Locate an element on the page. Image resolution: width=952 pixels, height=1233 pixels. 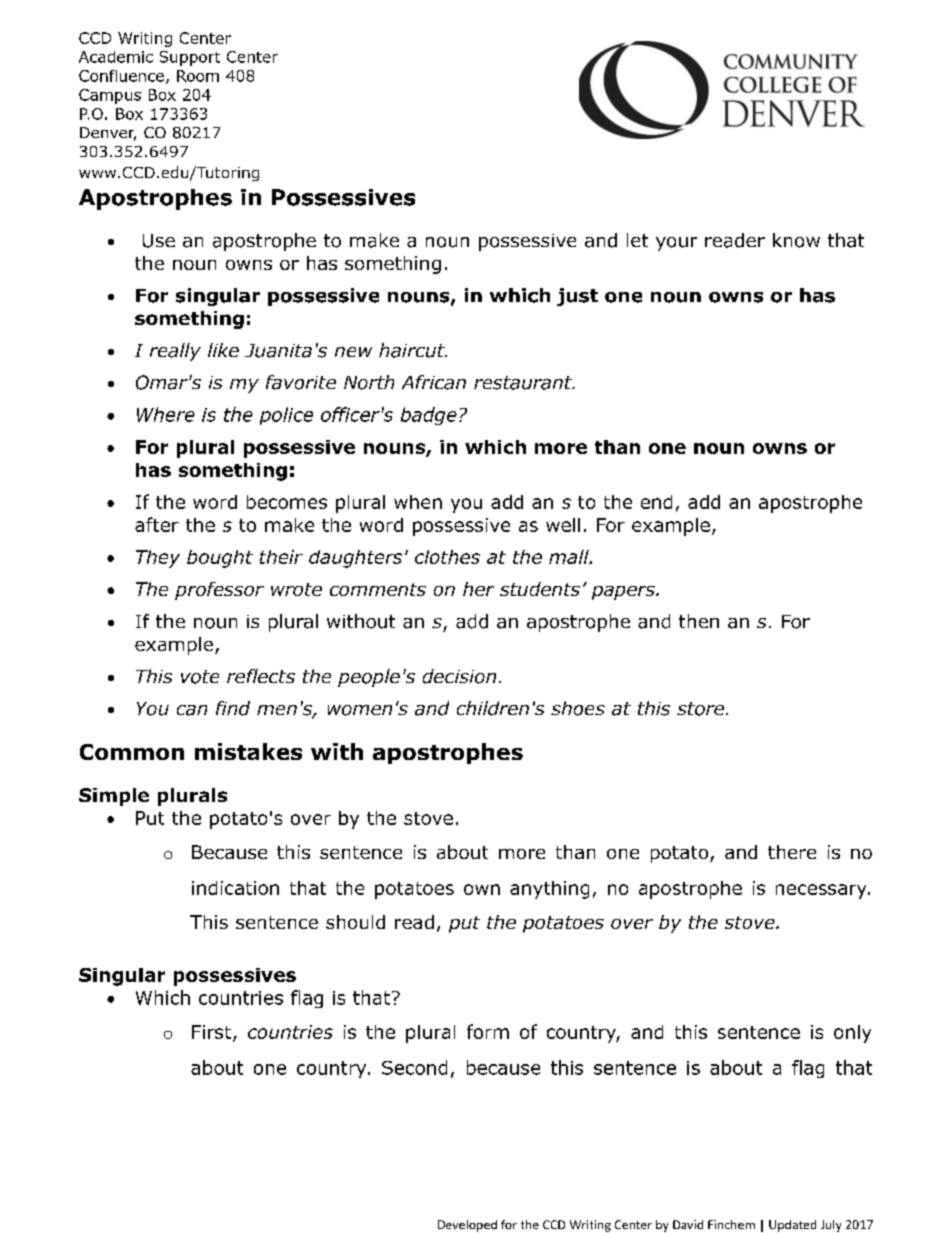
there is located at coordinates (792, 852).
